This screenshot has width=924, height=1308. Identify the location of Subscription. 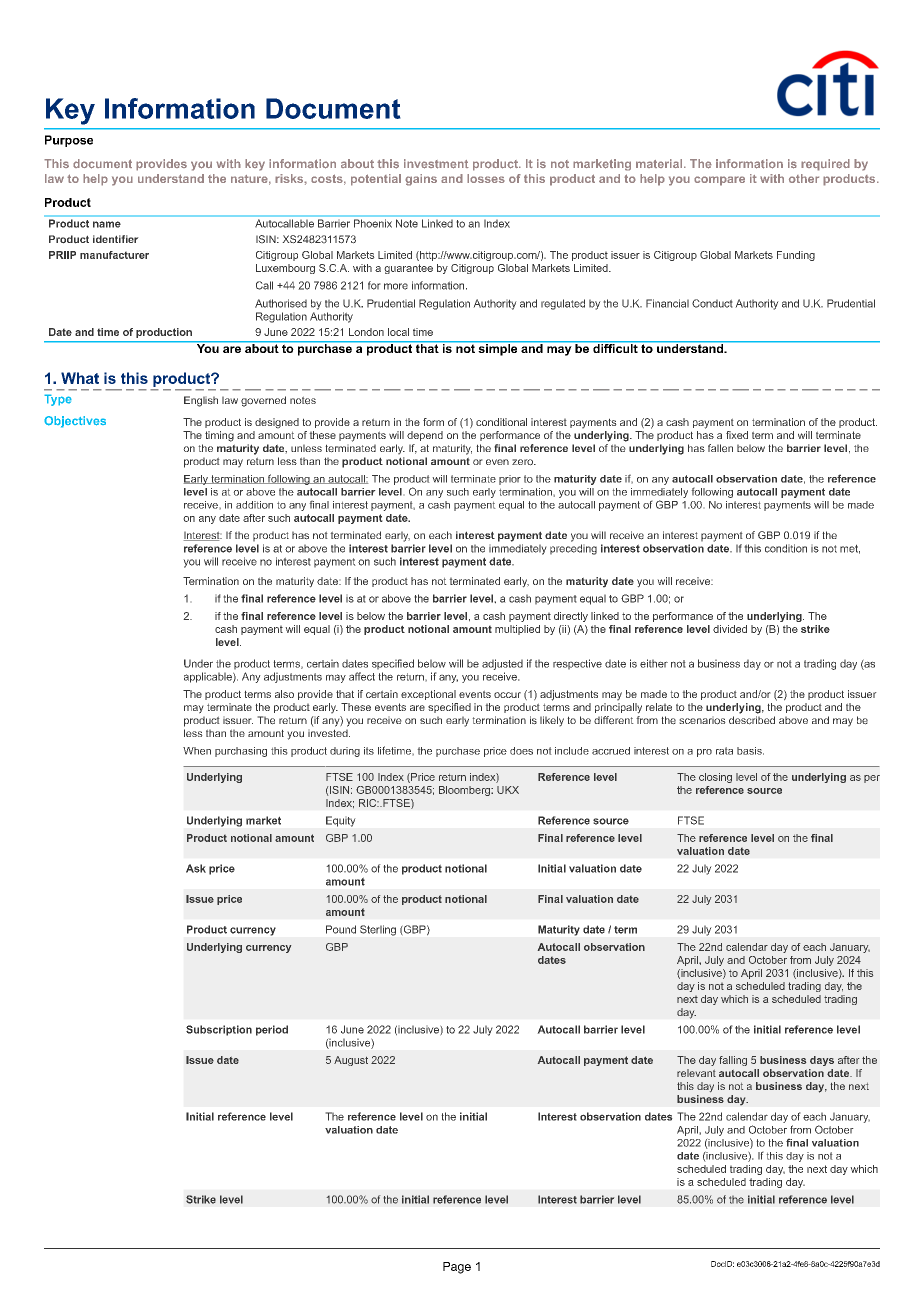
(219, 1030).
